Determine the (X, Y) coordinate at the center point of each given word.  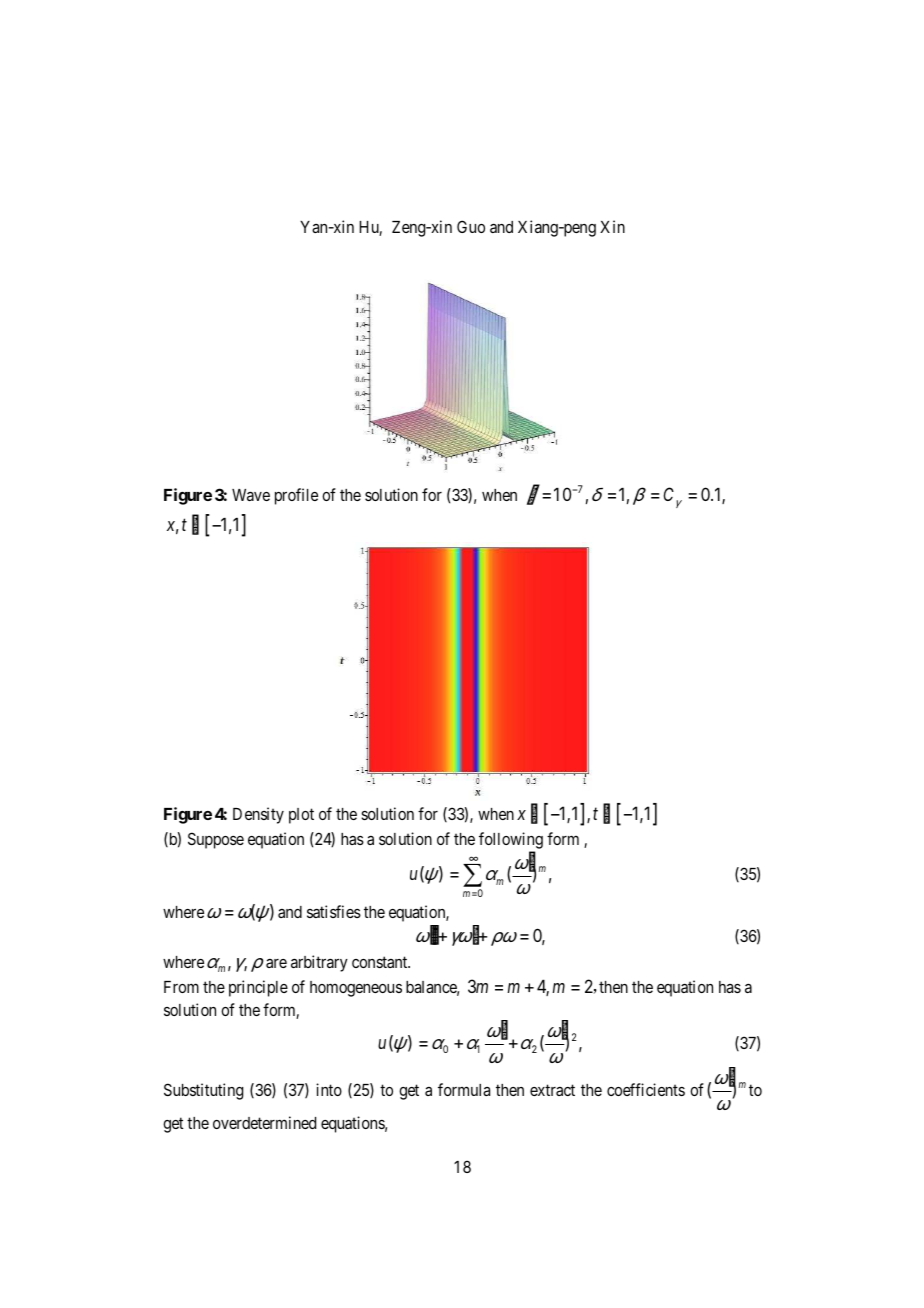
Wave (251, 495)
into (329, 1089)
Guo (471, 226)
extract (552, 1090)
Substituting (203, 1091)
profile (296, 496)
